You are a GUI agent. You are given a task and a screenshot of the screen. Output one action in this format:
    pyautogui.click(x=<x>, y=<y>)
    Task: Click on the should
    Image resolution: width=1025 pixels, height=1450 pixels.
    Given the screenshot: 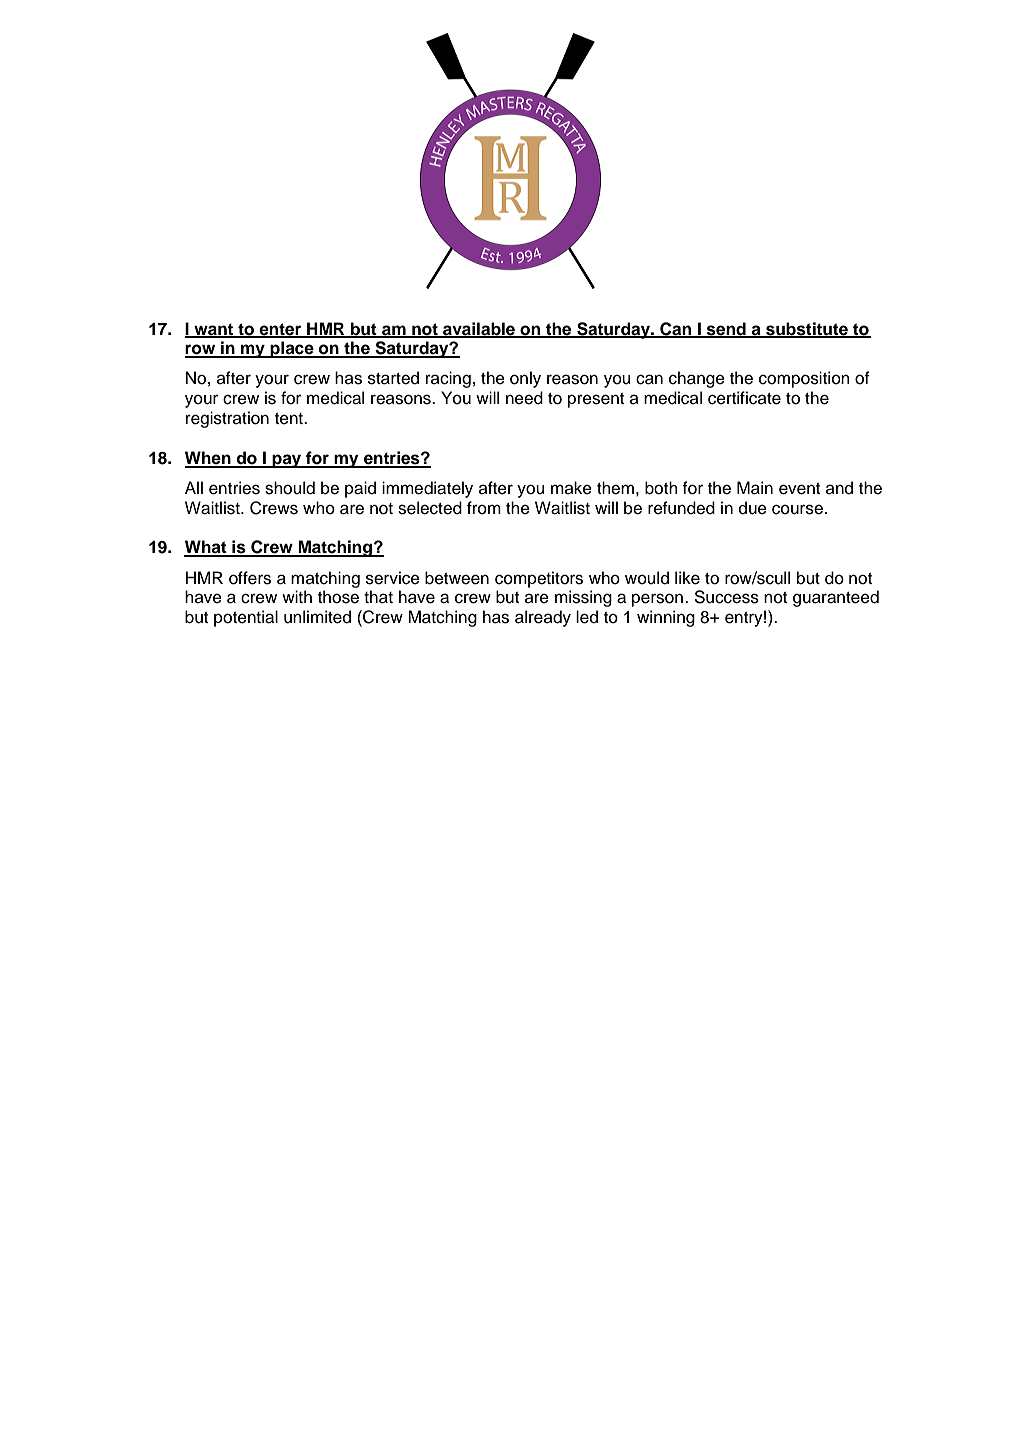 What is the action you would take?
    pyautogui.click(x=290, y=488)
